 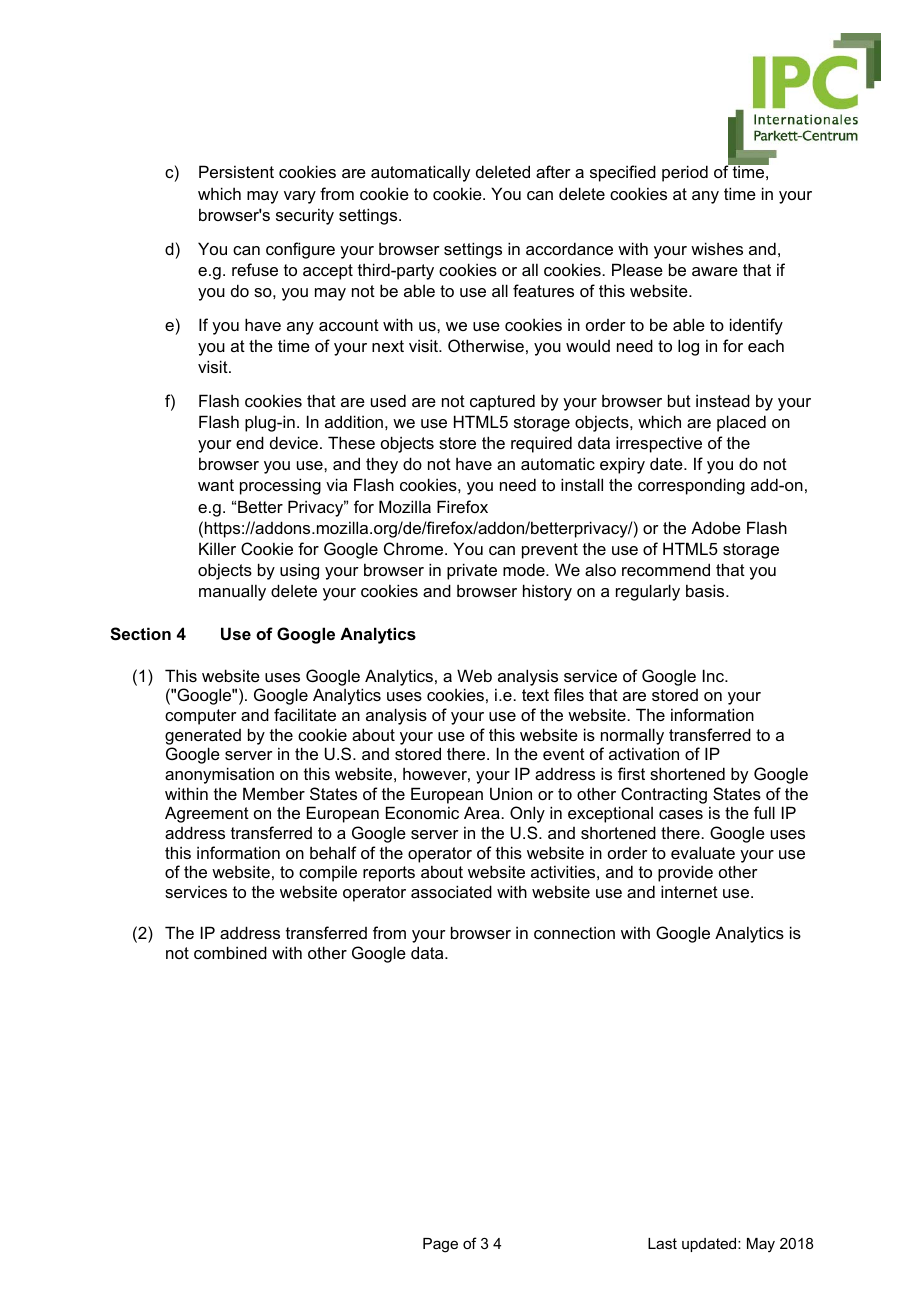 What do you see at coordinates (201, 717) in the document?
I see `computer` at bounding box center [201, 717].
